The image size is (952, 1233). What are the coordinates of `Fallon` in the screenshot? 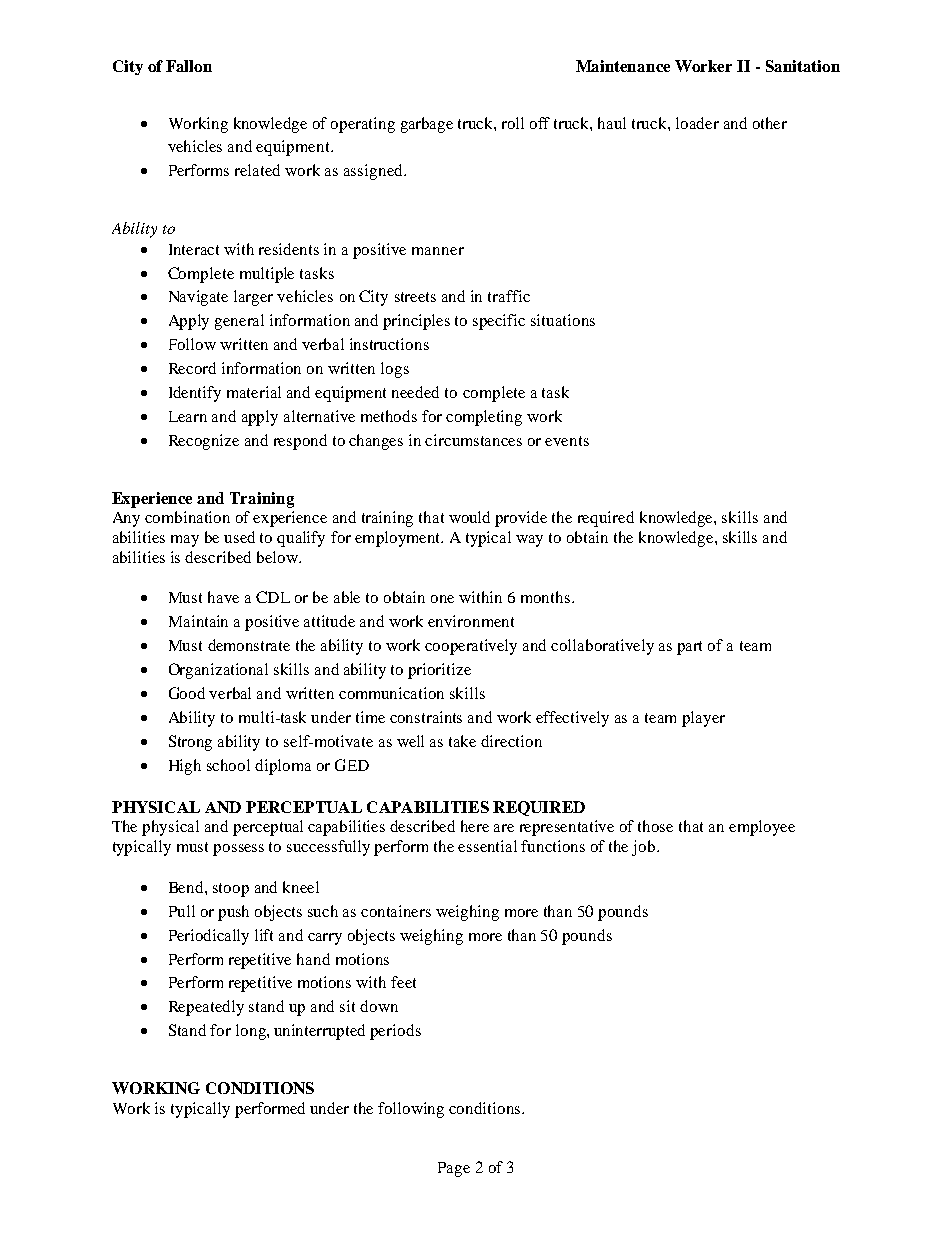 It's located at (189, 66).
